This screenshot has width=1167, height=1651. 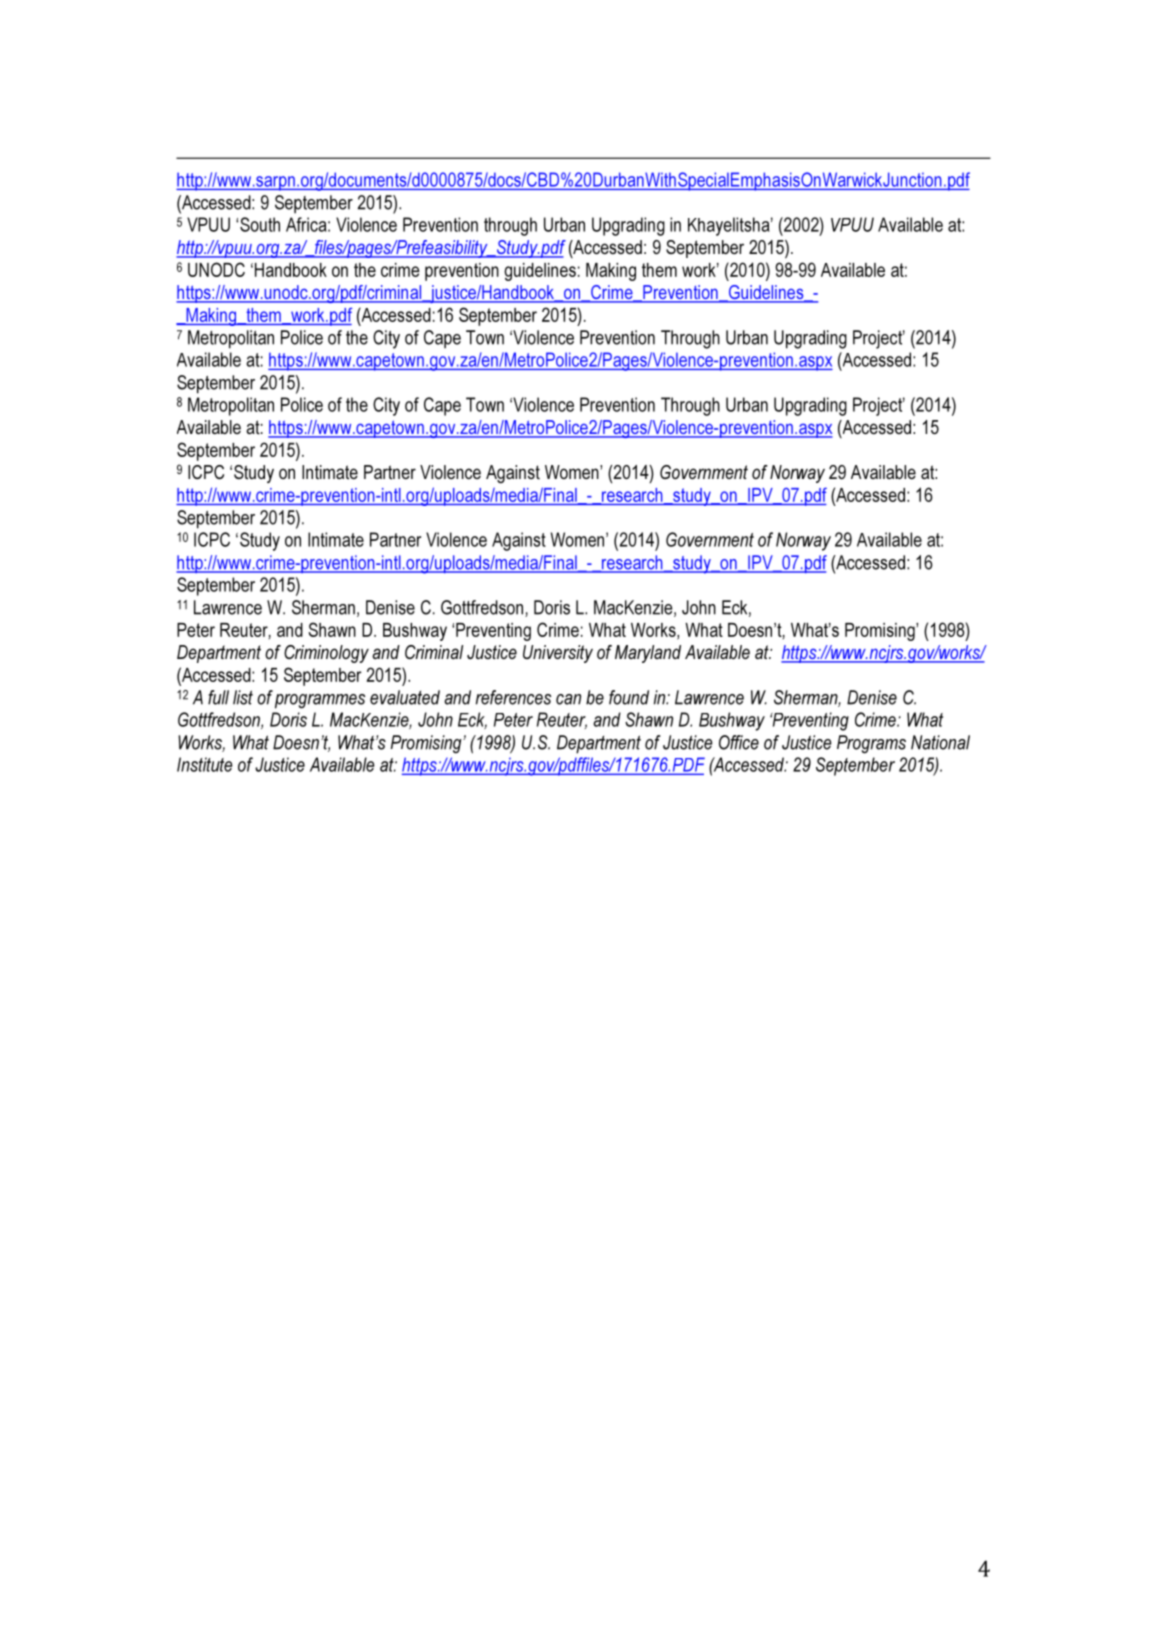 What do you see at coordinates (648, 654) in the screenshot?
I see `Maryland` at bounding box center [648, 654].
